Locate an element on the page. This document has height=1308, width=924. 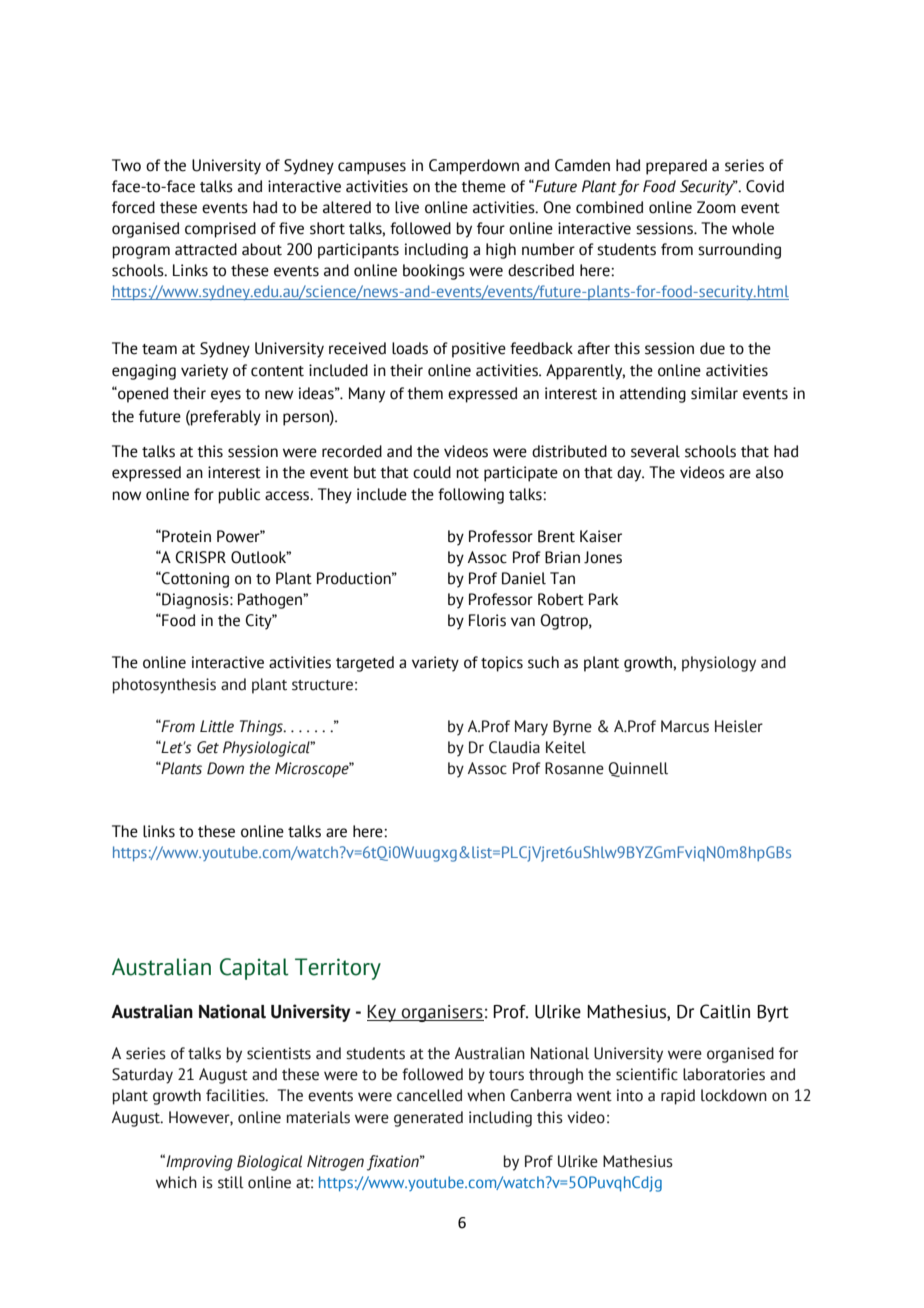
which is located at coordinates (176, 1182).
